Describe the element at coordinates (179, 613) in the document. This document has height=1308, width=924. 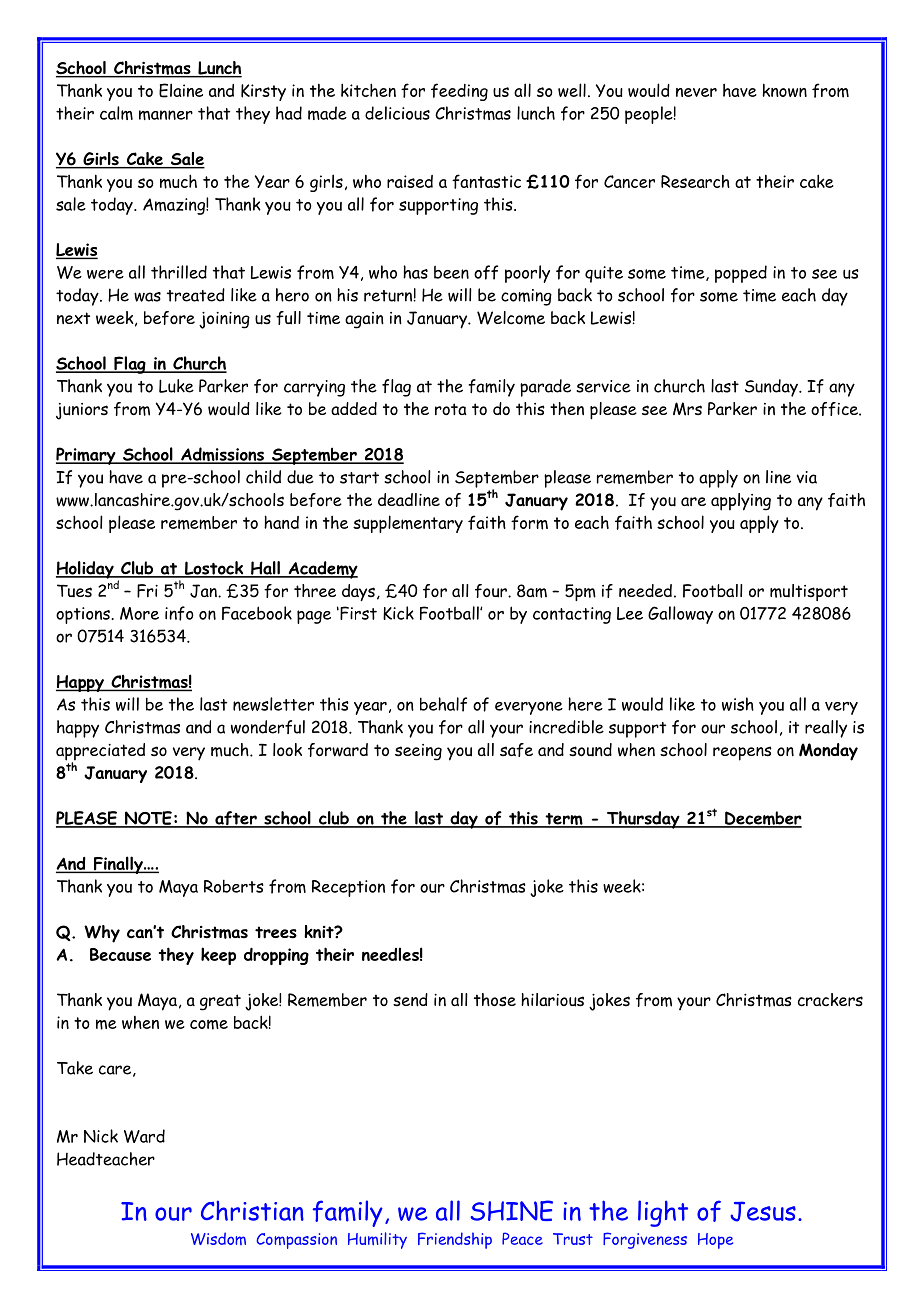
I see `info` at that location.
